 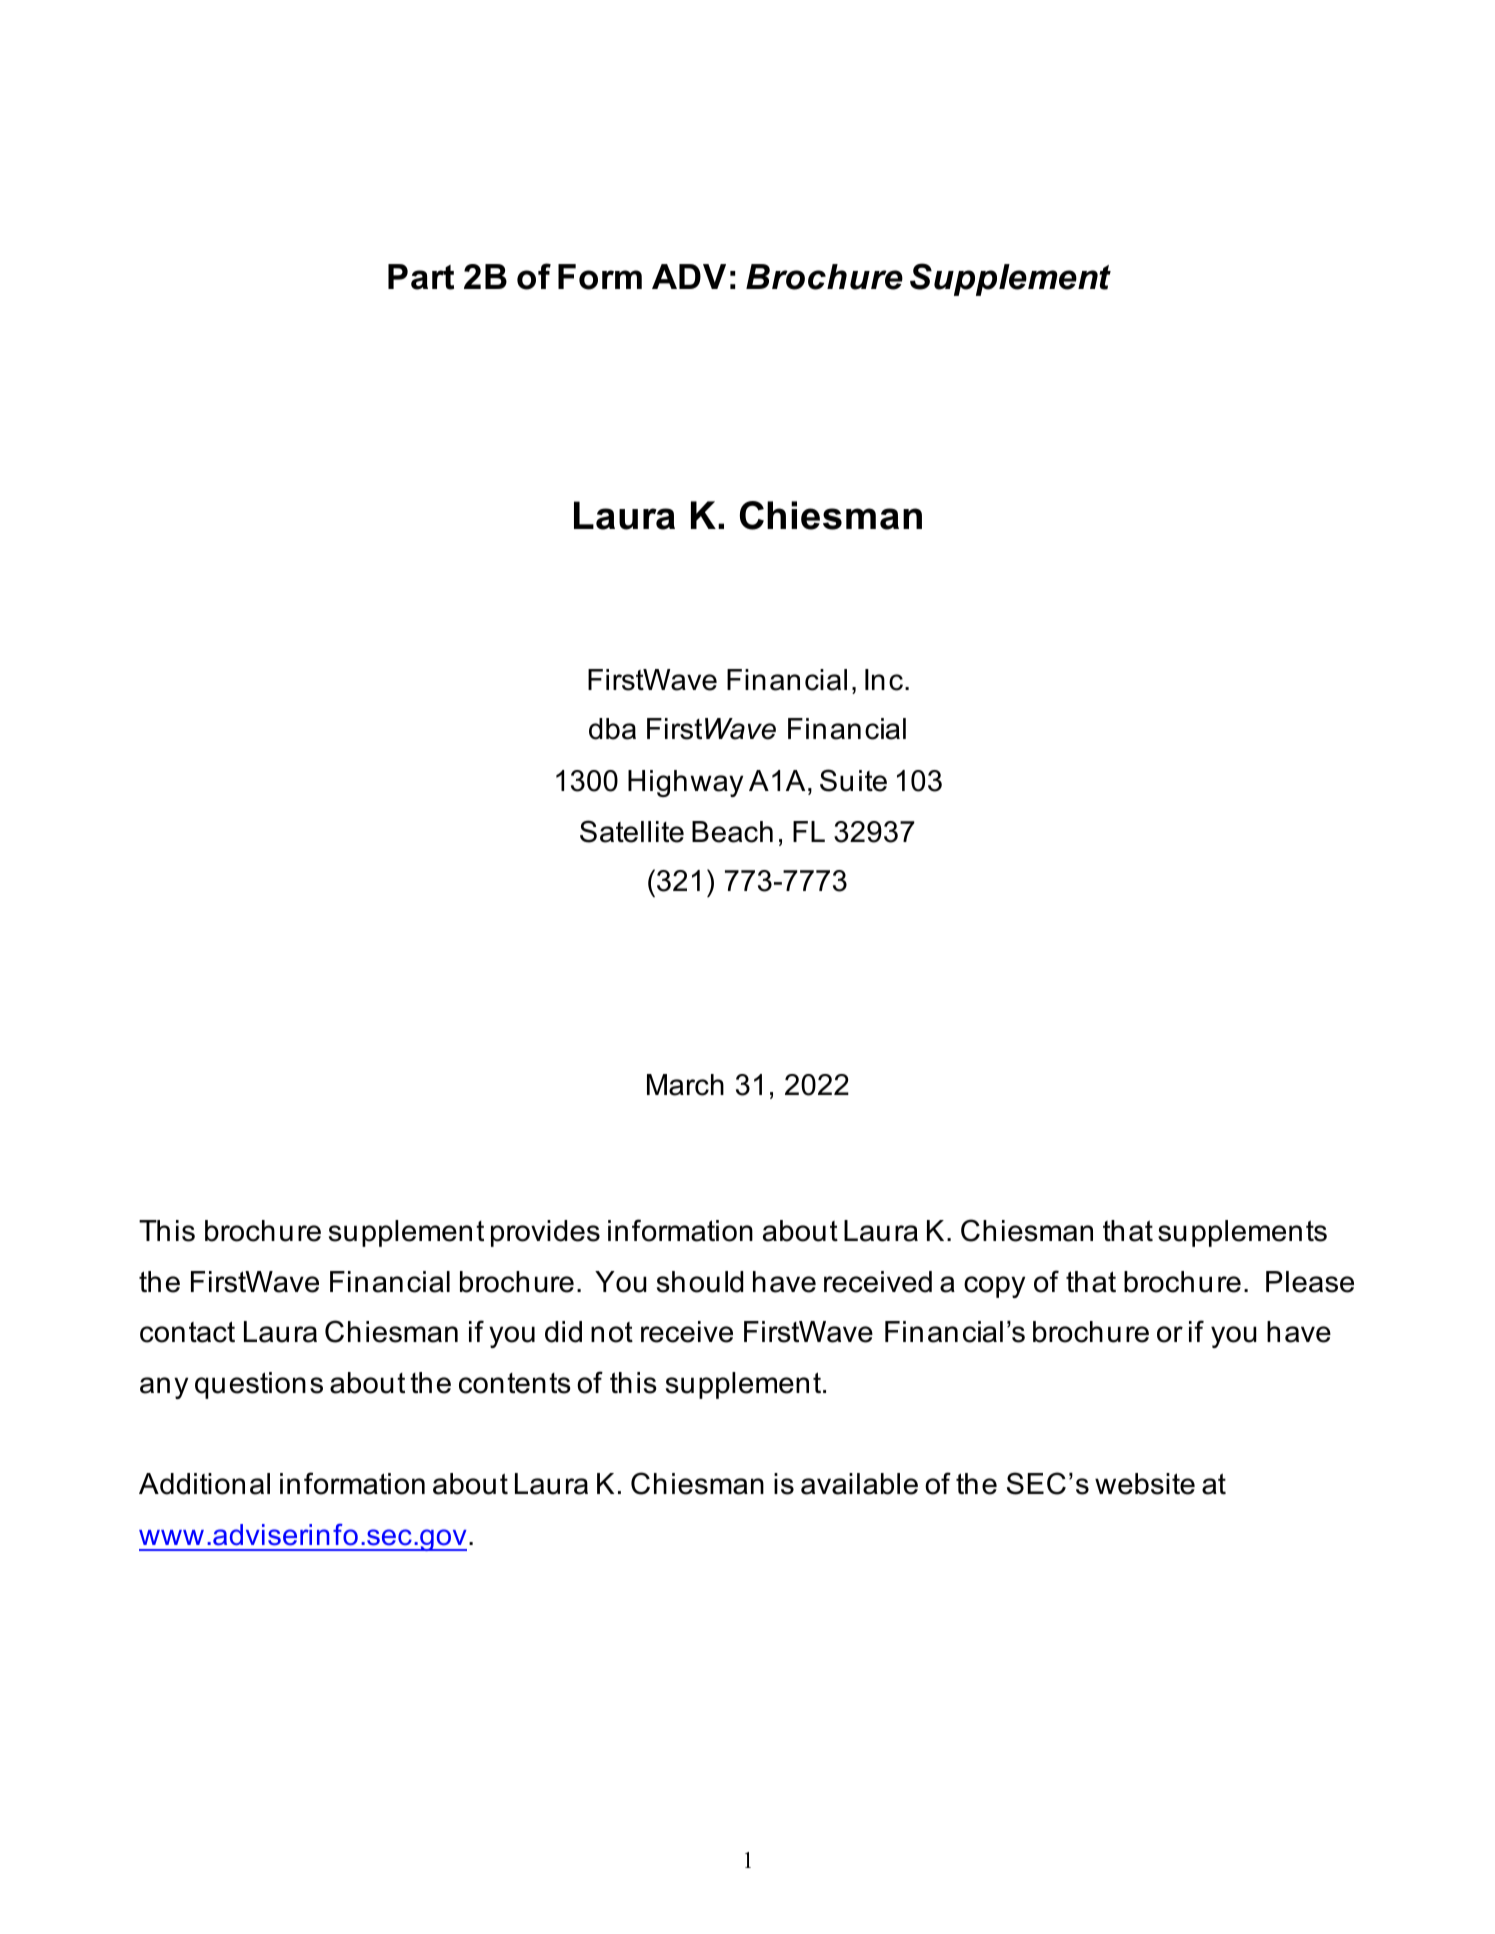 I want to click on Inc, so click(x=884, y=680).
